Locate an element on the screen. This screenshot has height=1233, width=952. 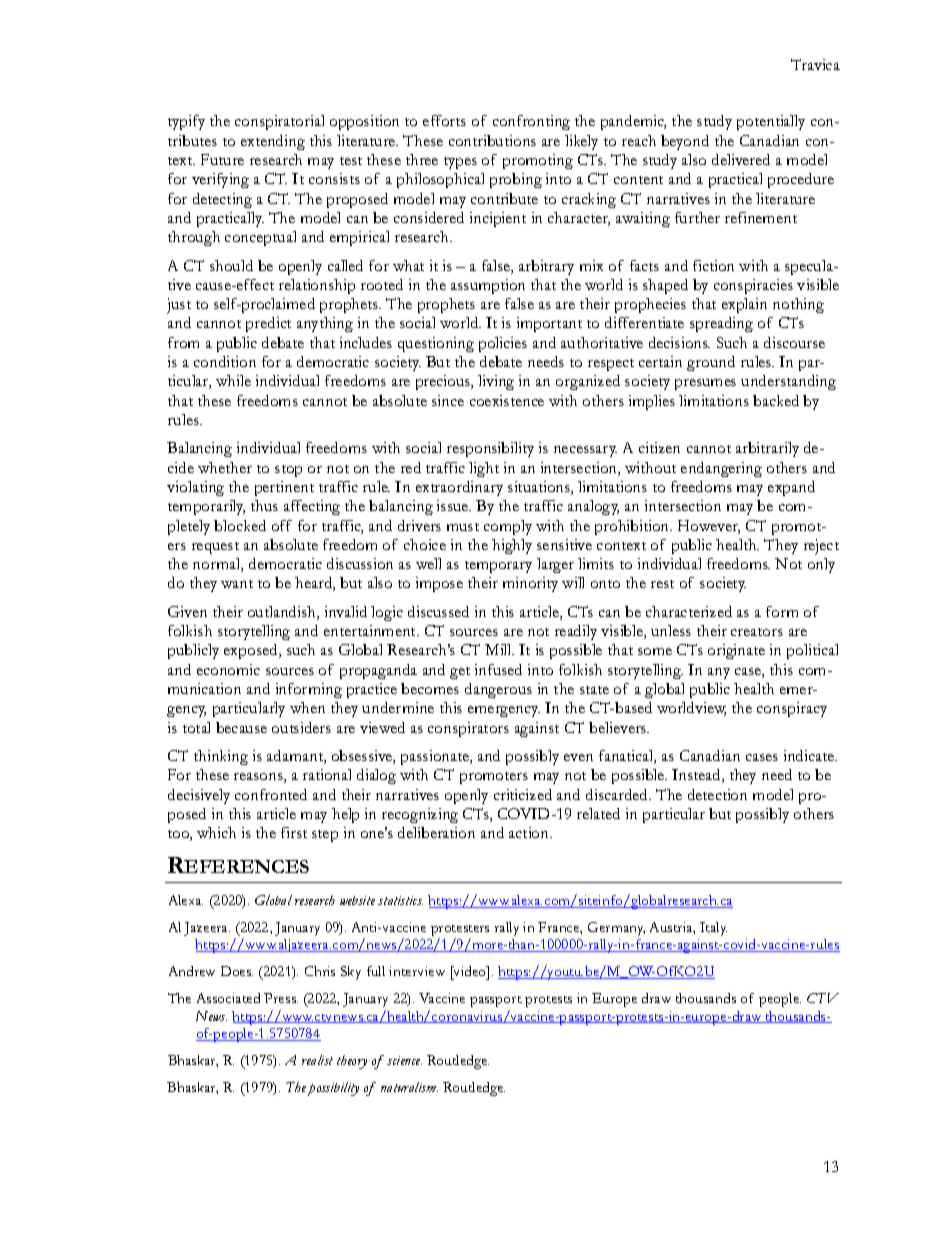
contributions is located at coordinates (492, 140).
